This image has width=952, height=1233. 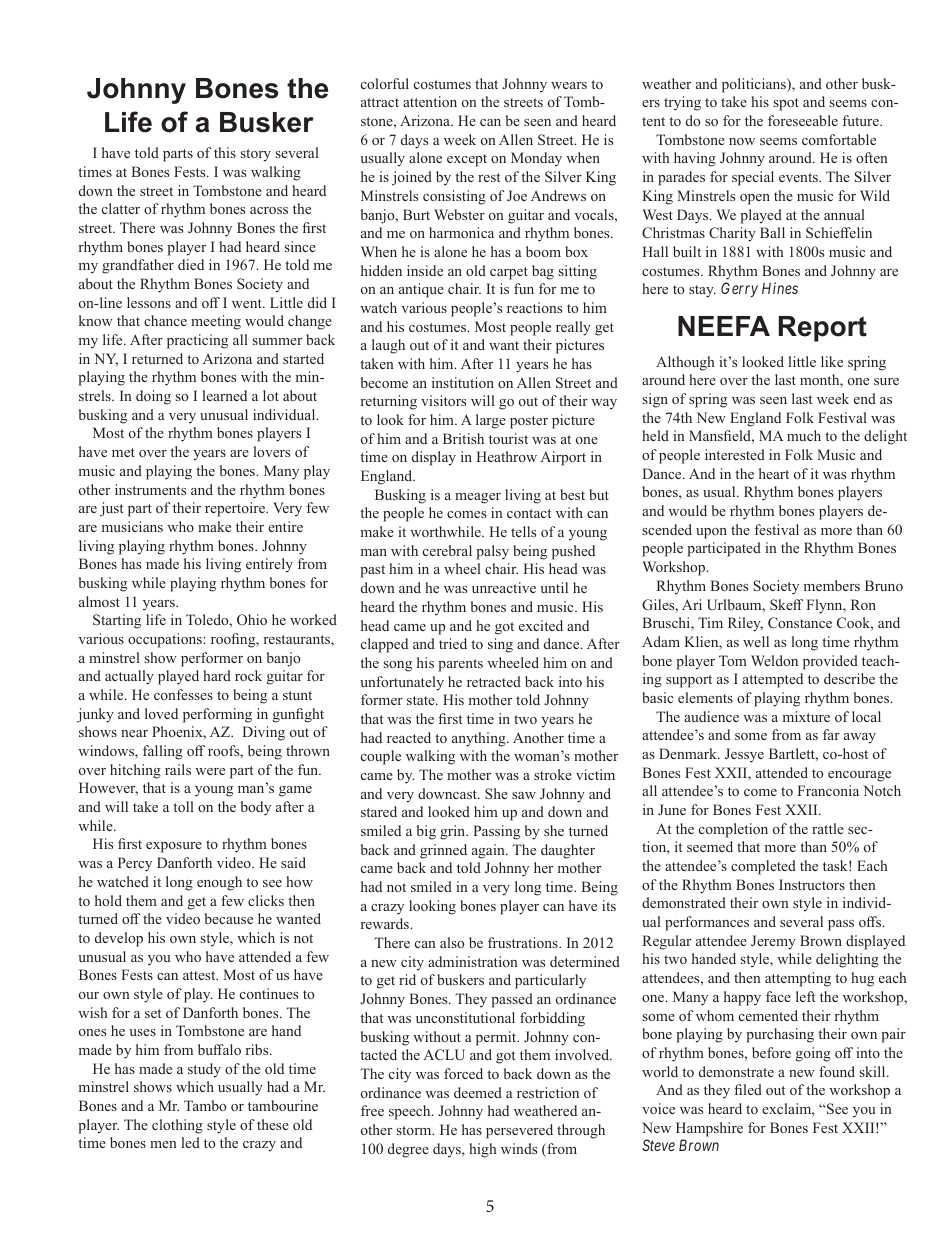 What do you see at coordinates (773, 942) in the image?
I see `Jeremy` at bounding box center [773, 942].
